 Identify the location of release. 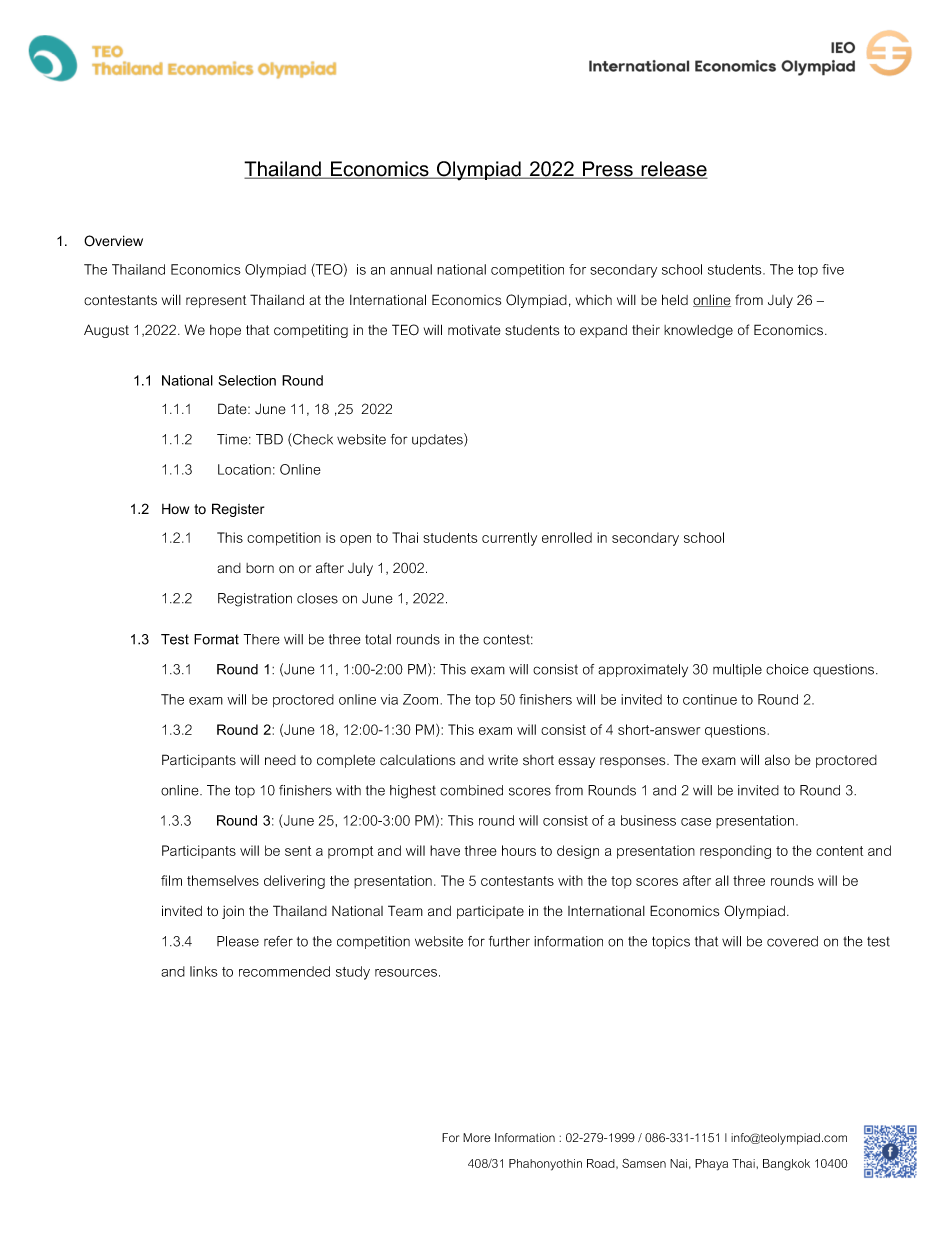
(673, 170).
